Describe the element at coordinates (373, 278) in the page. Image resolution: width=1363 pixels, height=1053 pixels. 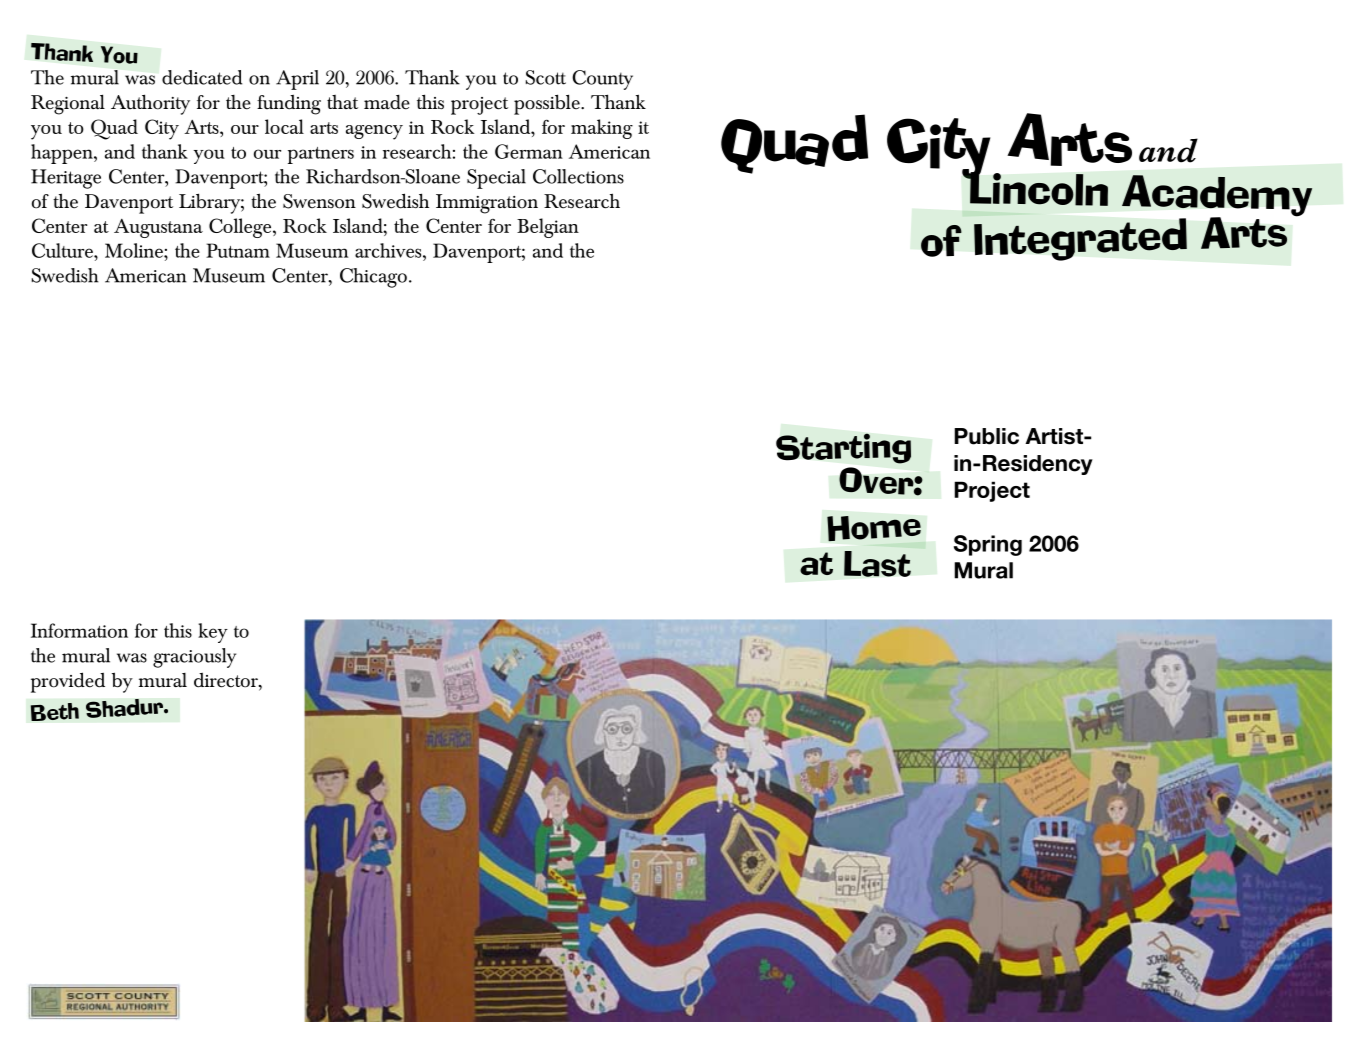
I see `Chicago` at that location.
